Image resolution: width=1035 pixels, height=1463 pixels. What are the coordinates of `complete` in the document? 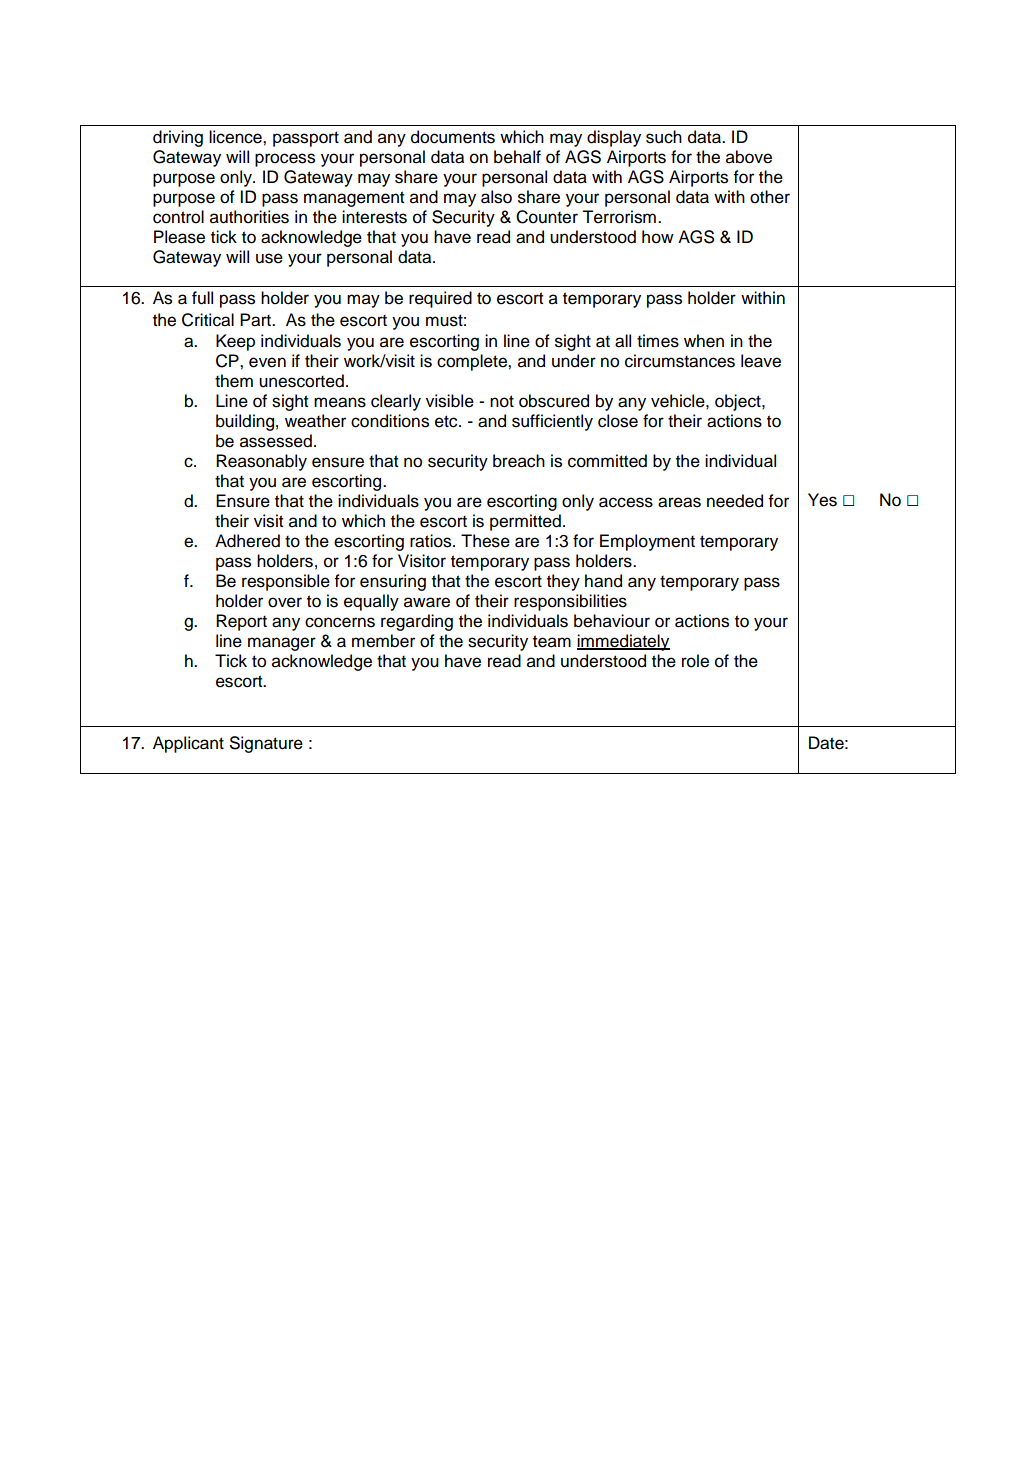 It's located at (473, 362).
